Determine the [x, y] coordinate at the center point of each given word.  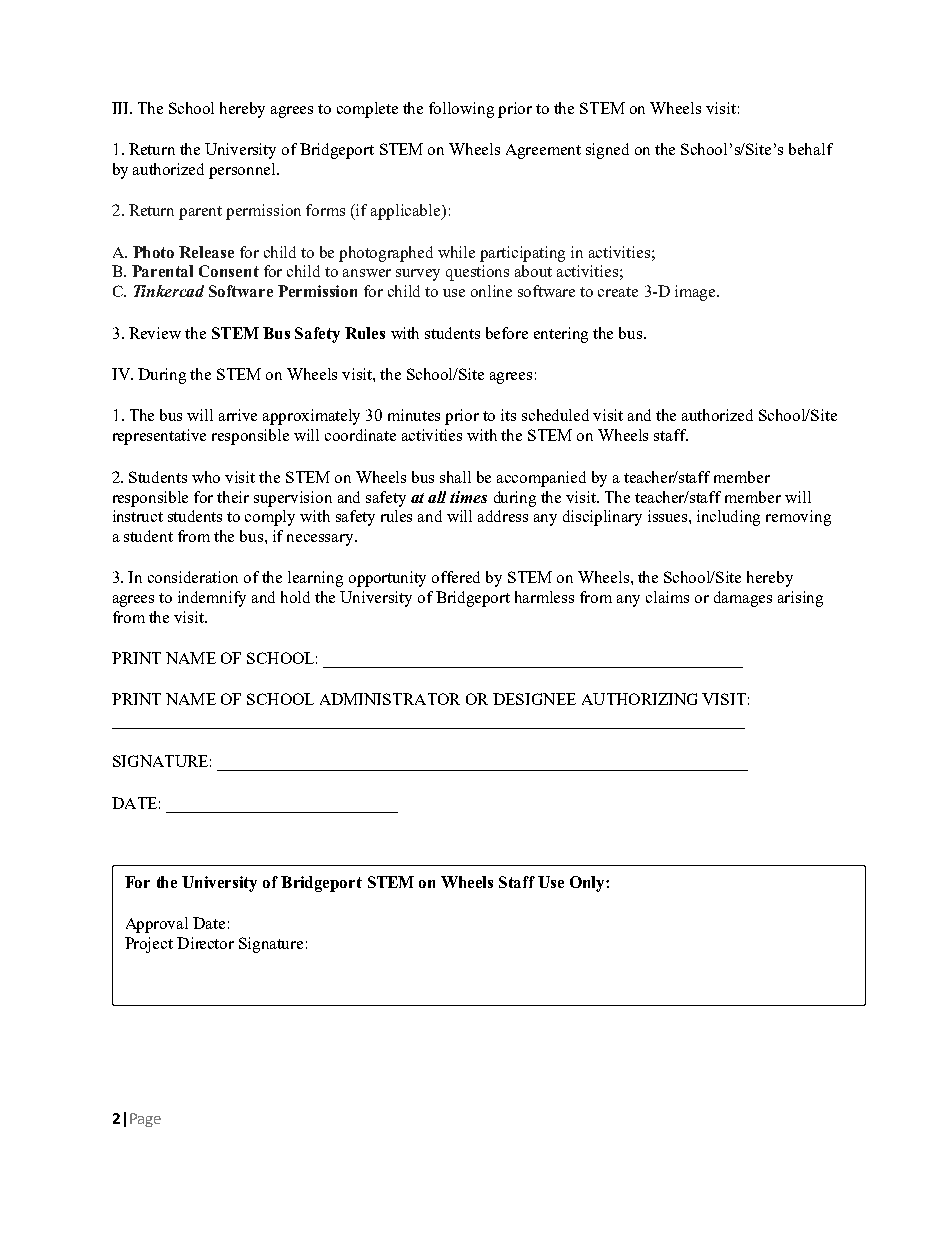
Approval [157, 925]
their [233, 497]
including [728, 518]
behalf [811, 149]
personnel [244, 171]
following [461, 110]
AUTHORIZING [639, 699]
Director [205, 943]
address [503, 516]
